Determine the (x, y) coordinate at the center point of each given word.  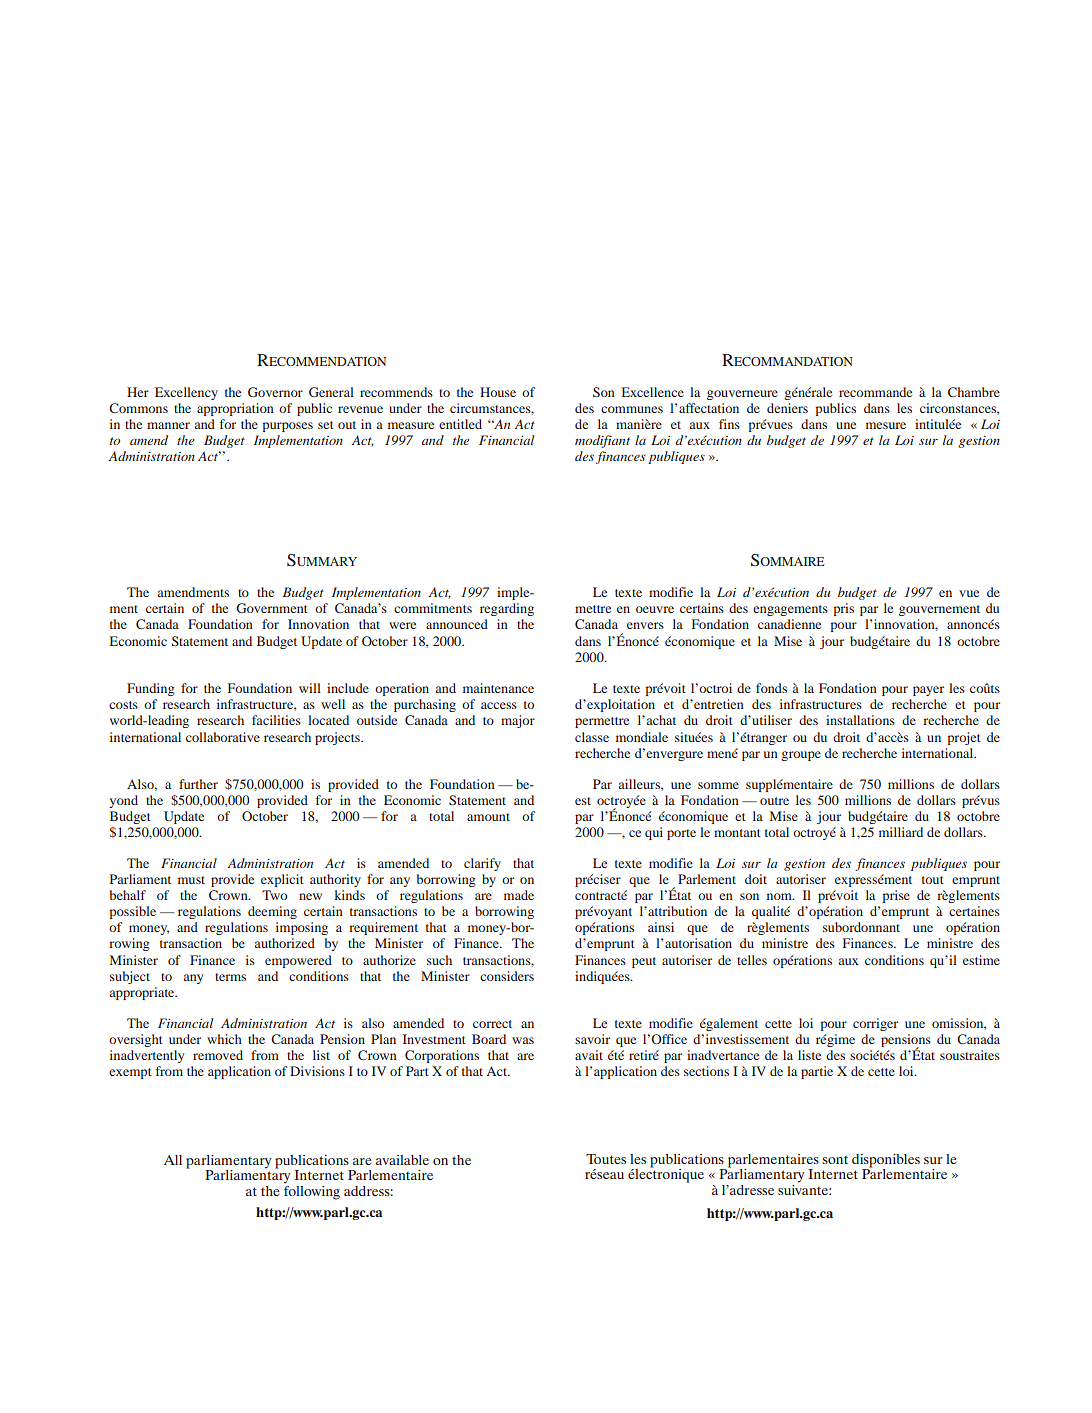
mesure (886, 425)
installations (860, 720)
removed (218, 1055)
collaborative (223, 737)
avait (589, 1055)
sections (706, 1071)
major (518, 721)
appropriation (235, 409)
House (498, 392)
